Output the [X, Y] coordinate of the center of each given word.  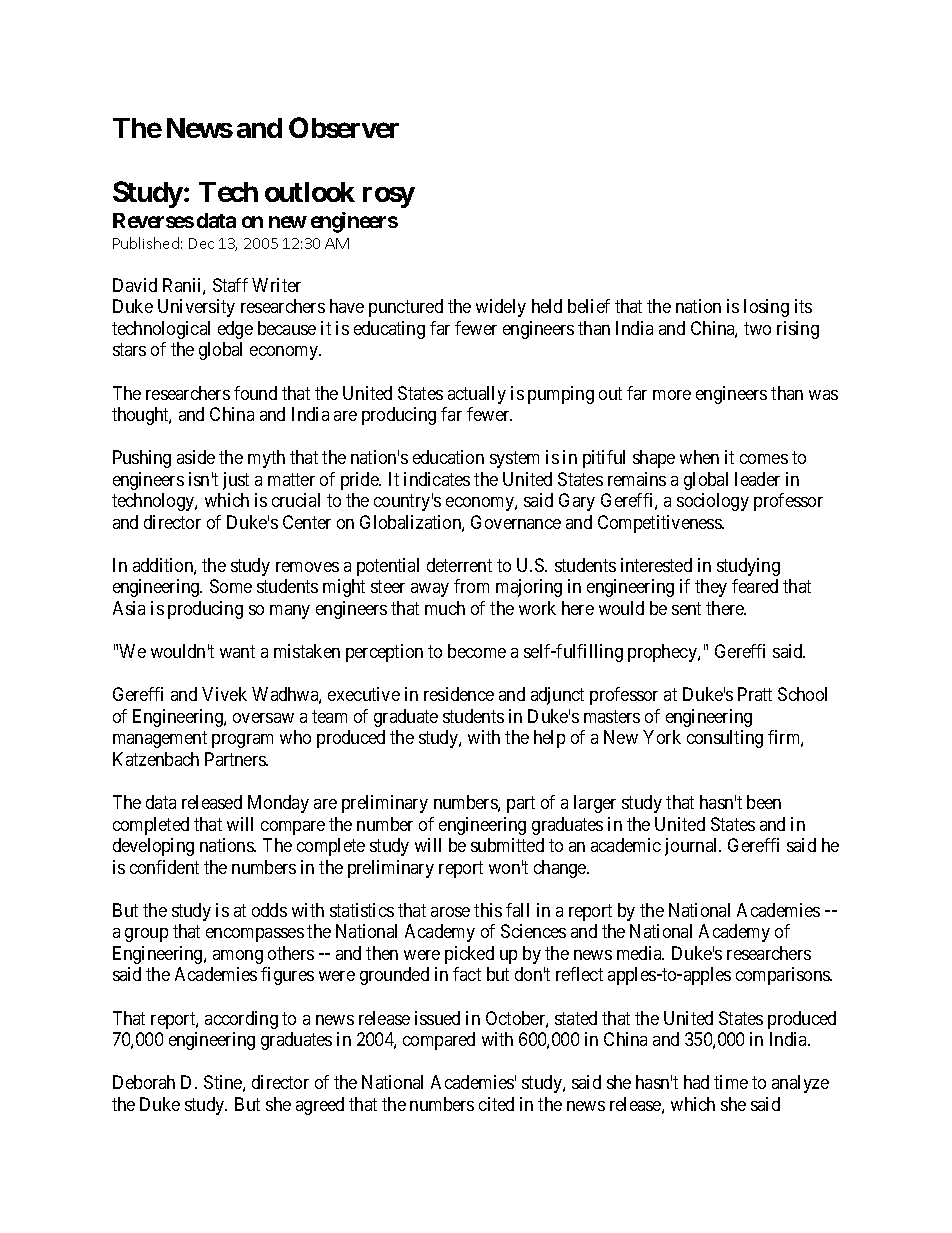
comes [764, 459]
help [549, 739]
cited [496, 1104]
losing [766, 308]
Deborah [144, 1082]
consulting [725, 739]
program [242, 741]
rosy [389, 197]
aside [196, 457]
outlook [310, 192]
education [448, 457]
